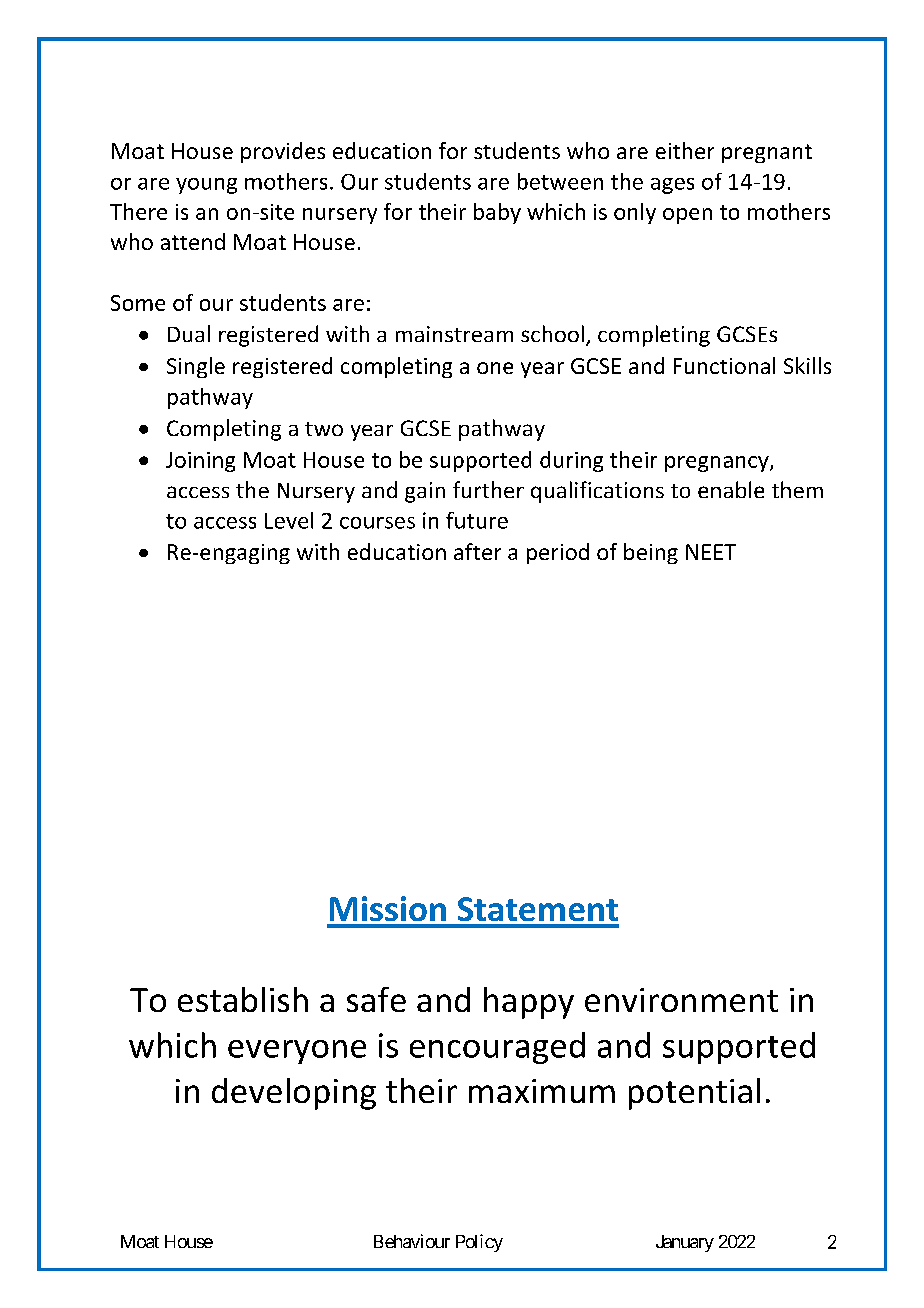  I want to click on happy, so click(529, 1003).
